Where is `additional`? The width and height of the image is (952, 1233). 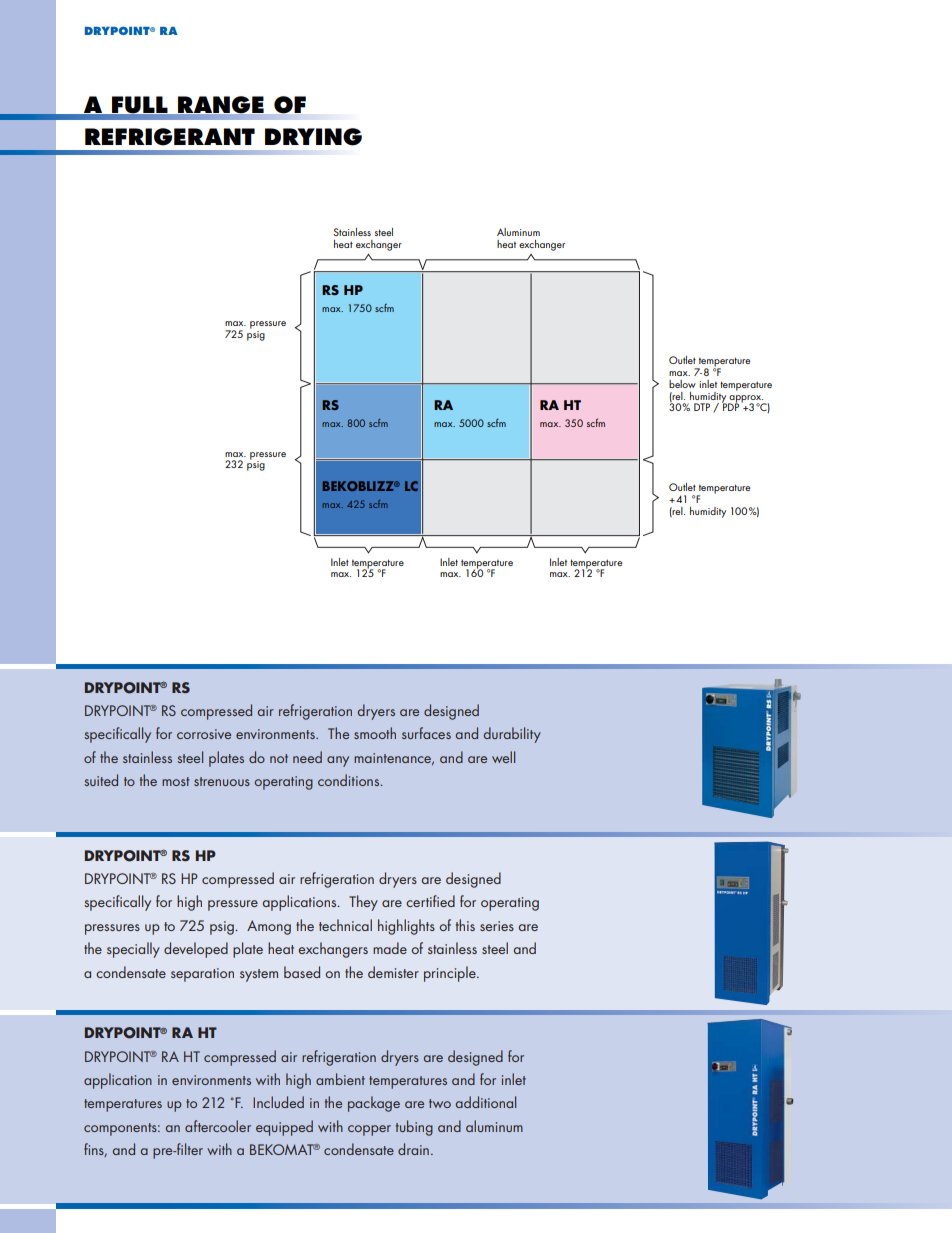 additional is located at coordinates (486, 1102).
